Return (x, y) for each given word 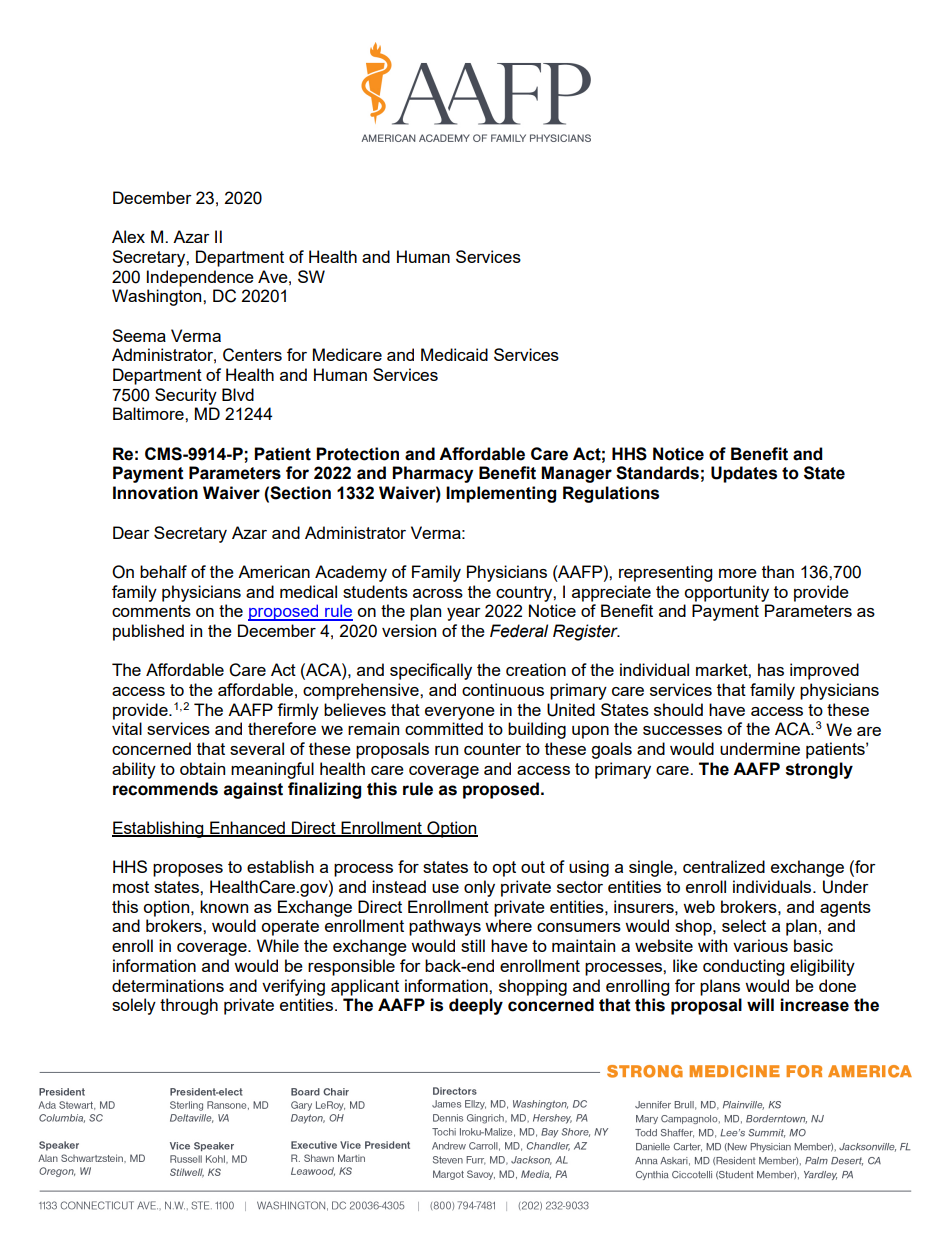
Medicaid (454, 354)
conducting (743, 967)
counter (492, 749)
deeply (476, 1006)
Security (186, 396)
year (464, 614)
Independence (200, 278)
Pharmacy (432, 474)
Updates (744, 474)
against (253, 790)
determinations (168, 985)
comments (151, 611)
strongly (819, 770)
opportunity (726, 593)
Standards (657, 473)
